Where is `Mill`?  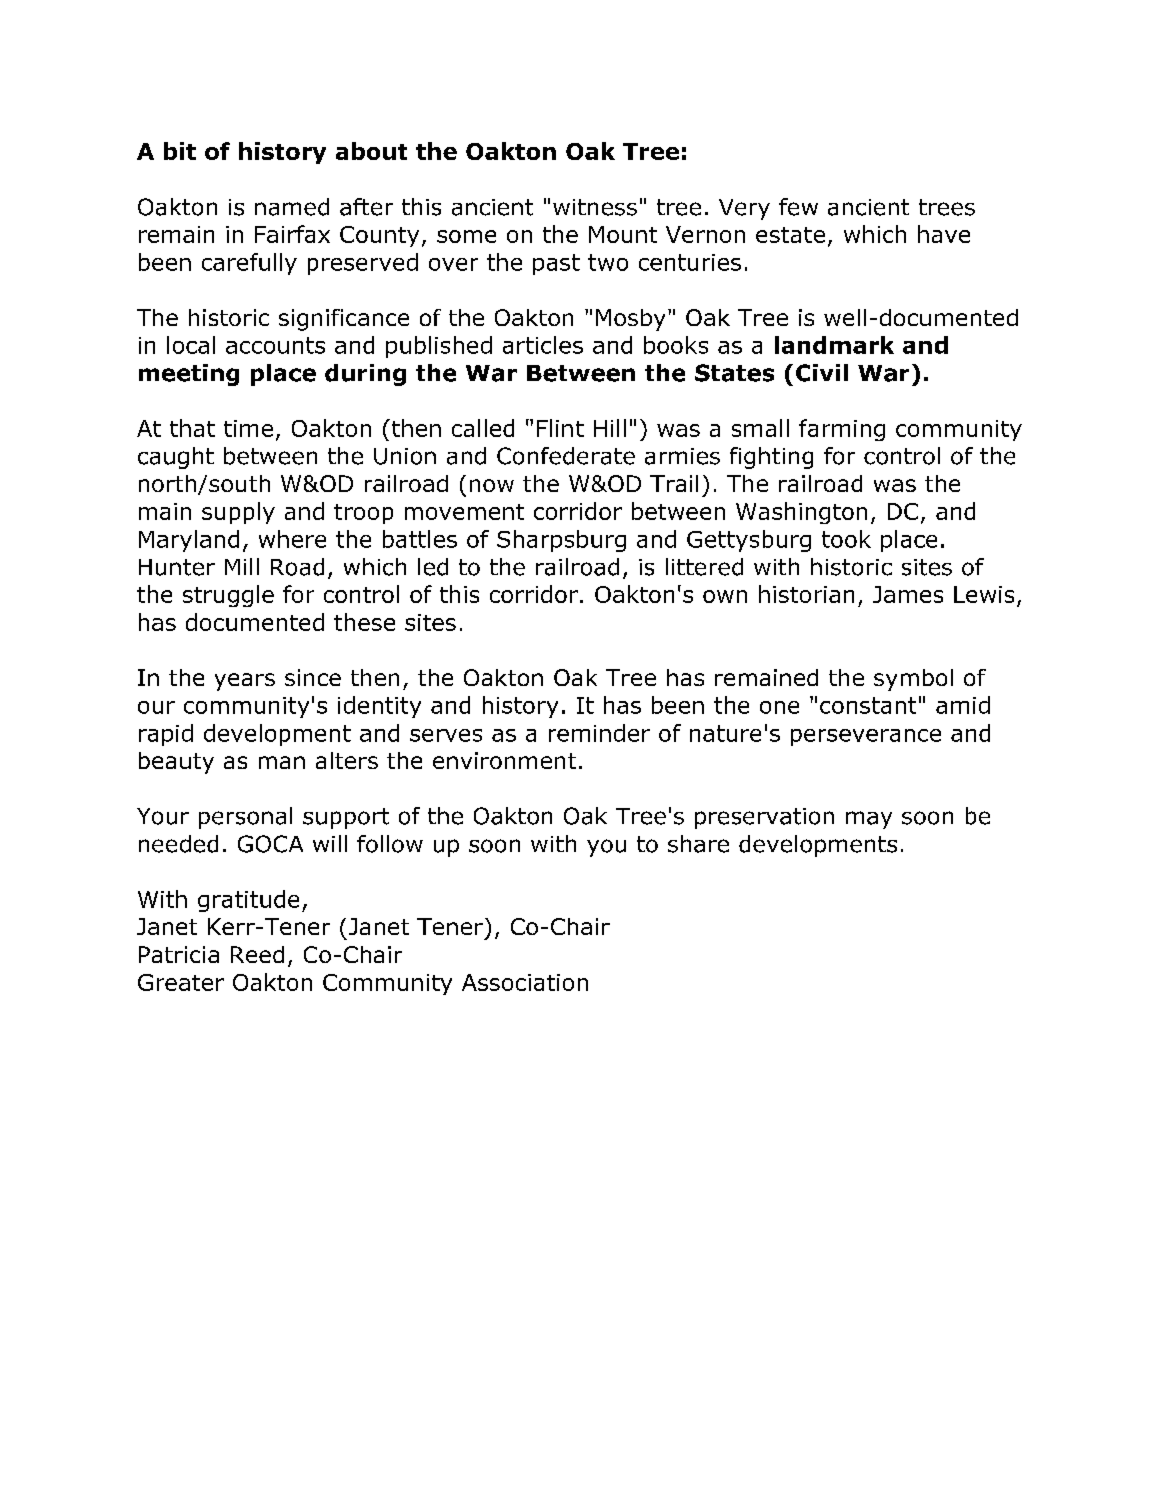 Mill is located at coordinates (242, 566).
